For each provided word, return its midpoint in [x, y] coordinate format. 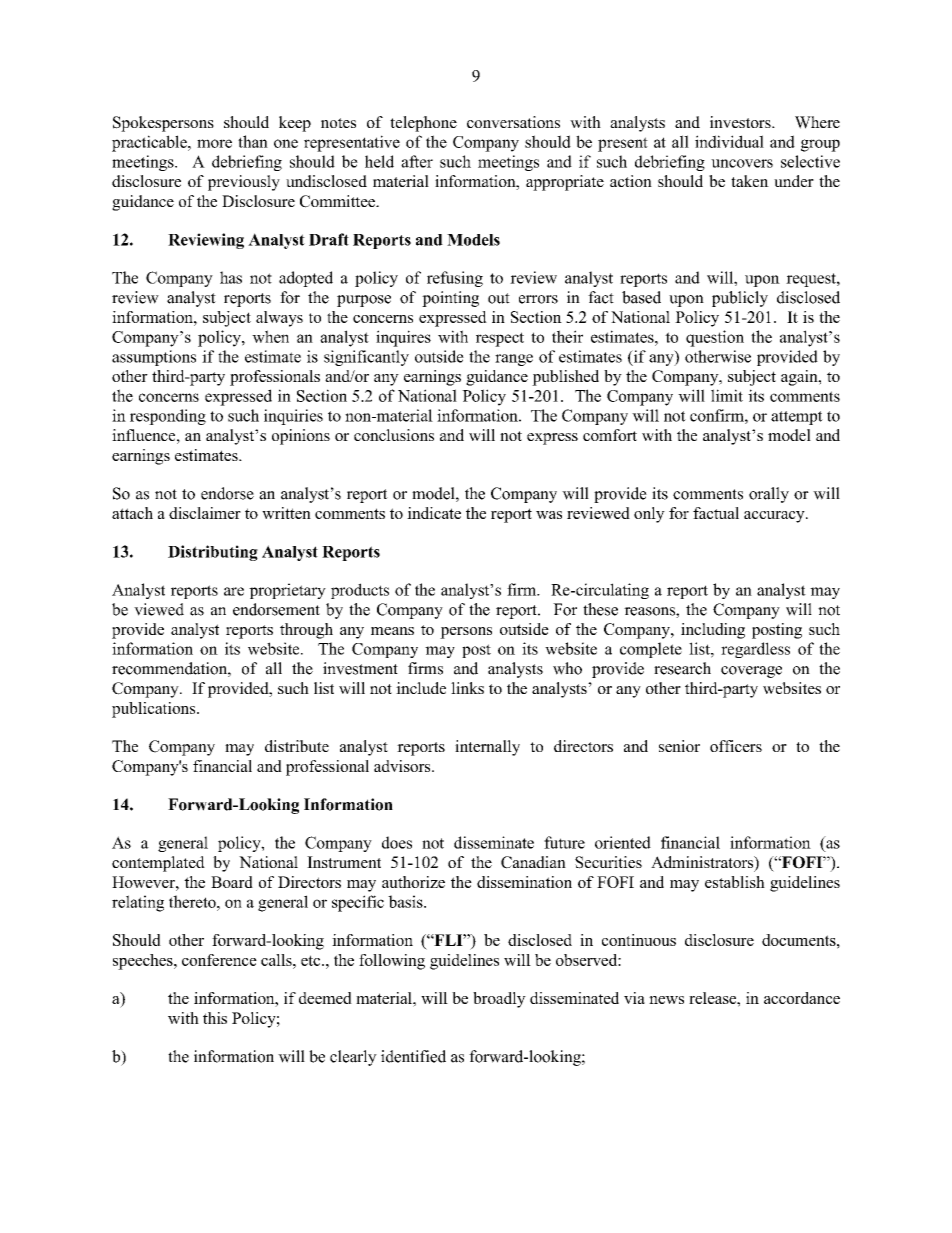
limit [727, 395]
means [392, 631]
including [713, 631]
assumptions [154, 358]
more [214, 143]
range [514, 360]
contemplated [158, 864]
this [215, 1018]
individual [729, 141]
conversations [513, 122]
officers [736, 746]
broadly [499, 1000]
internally [487, 748]
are [234, 591]
